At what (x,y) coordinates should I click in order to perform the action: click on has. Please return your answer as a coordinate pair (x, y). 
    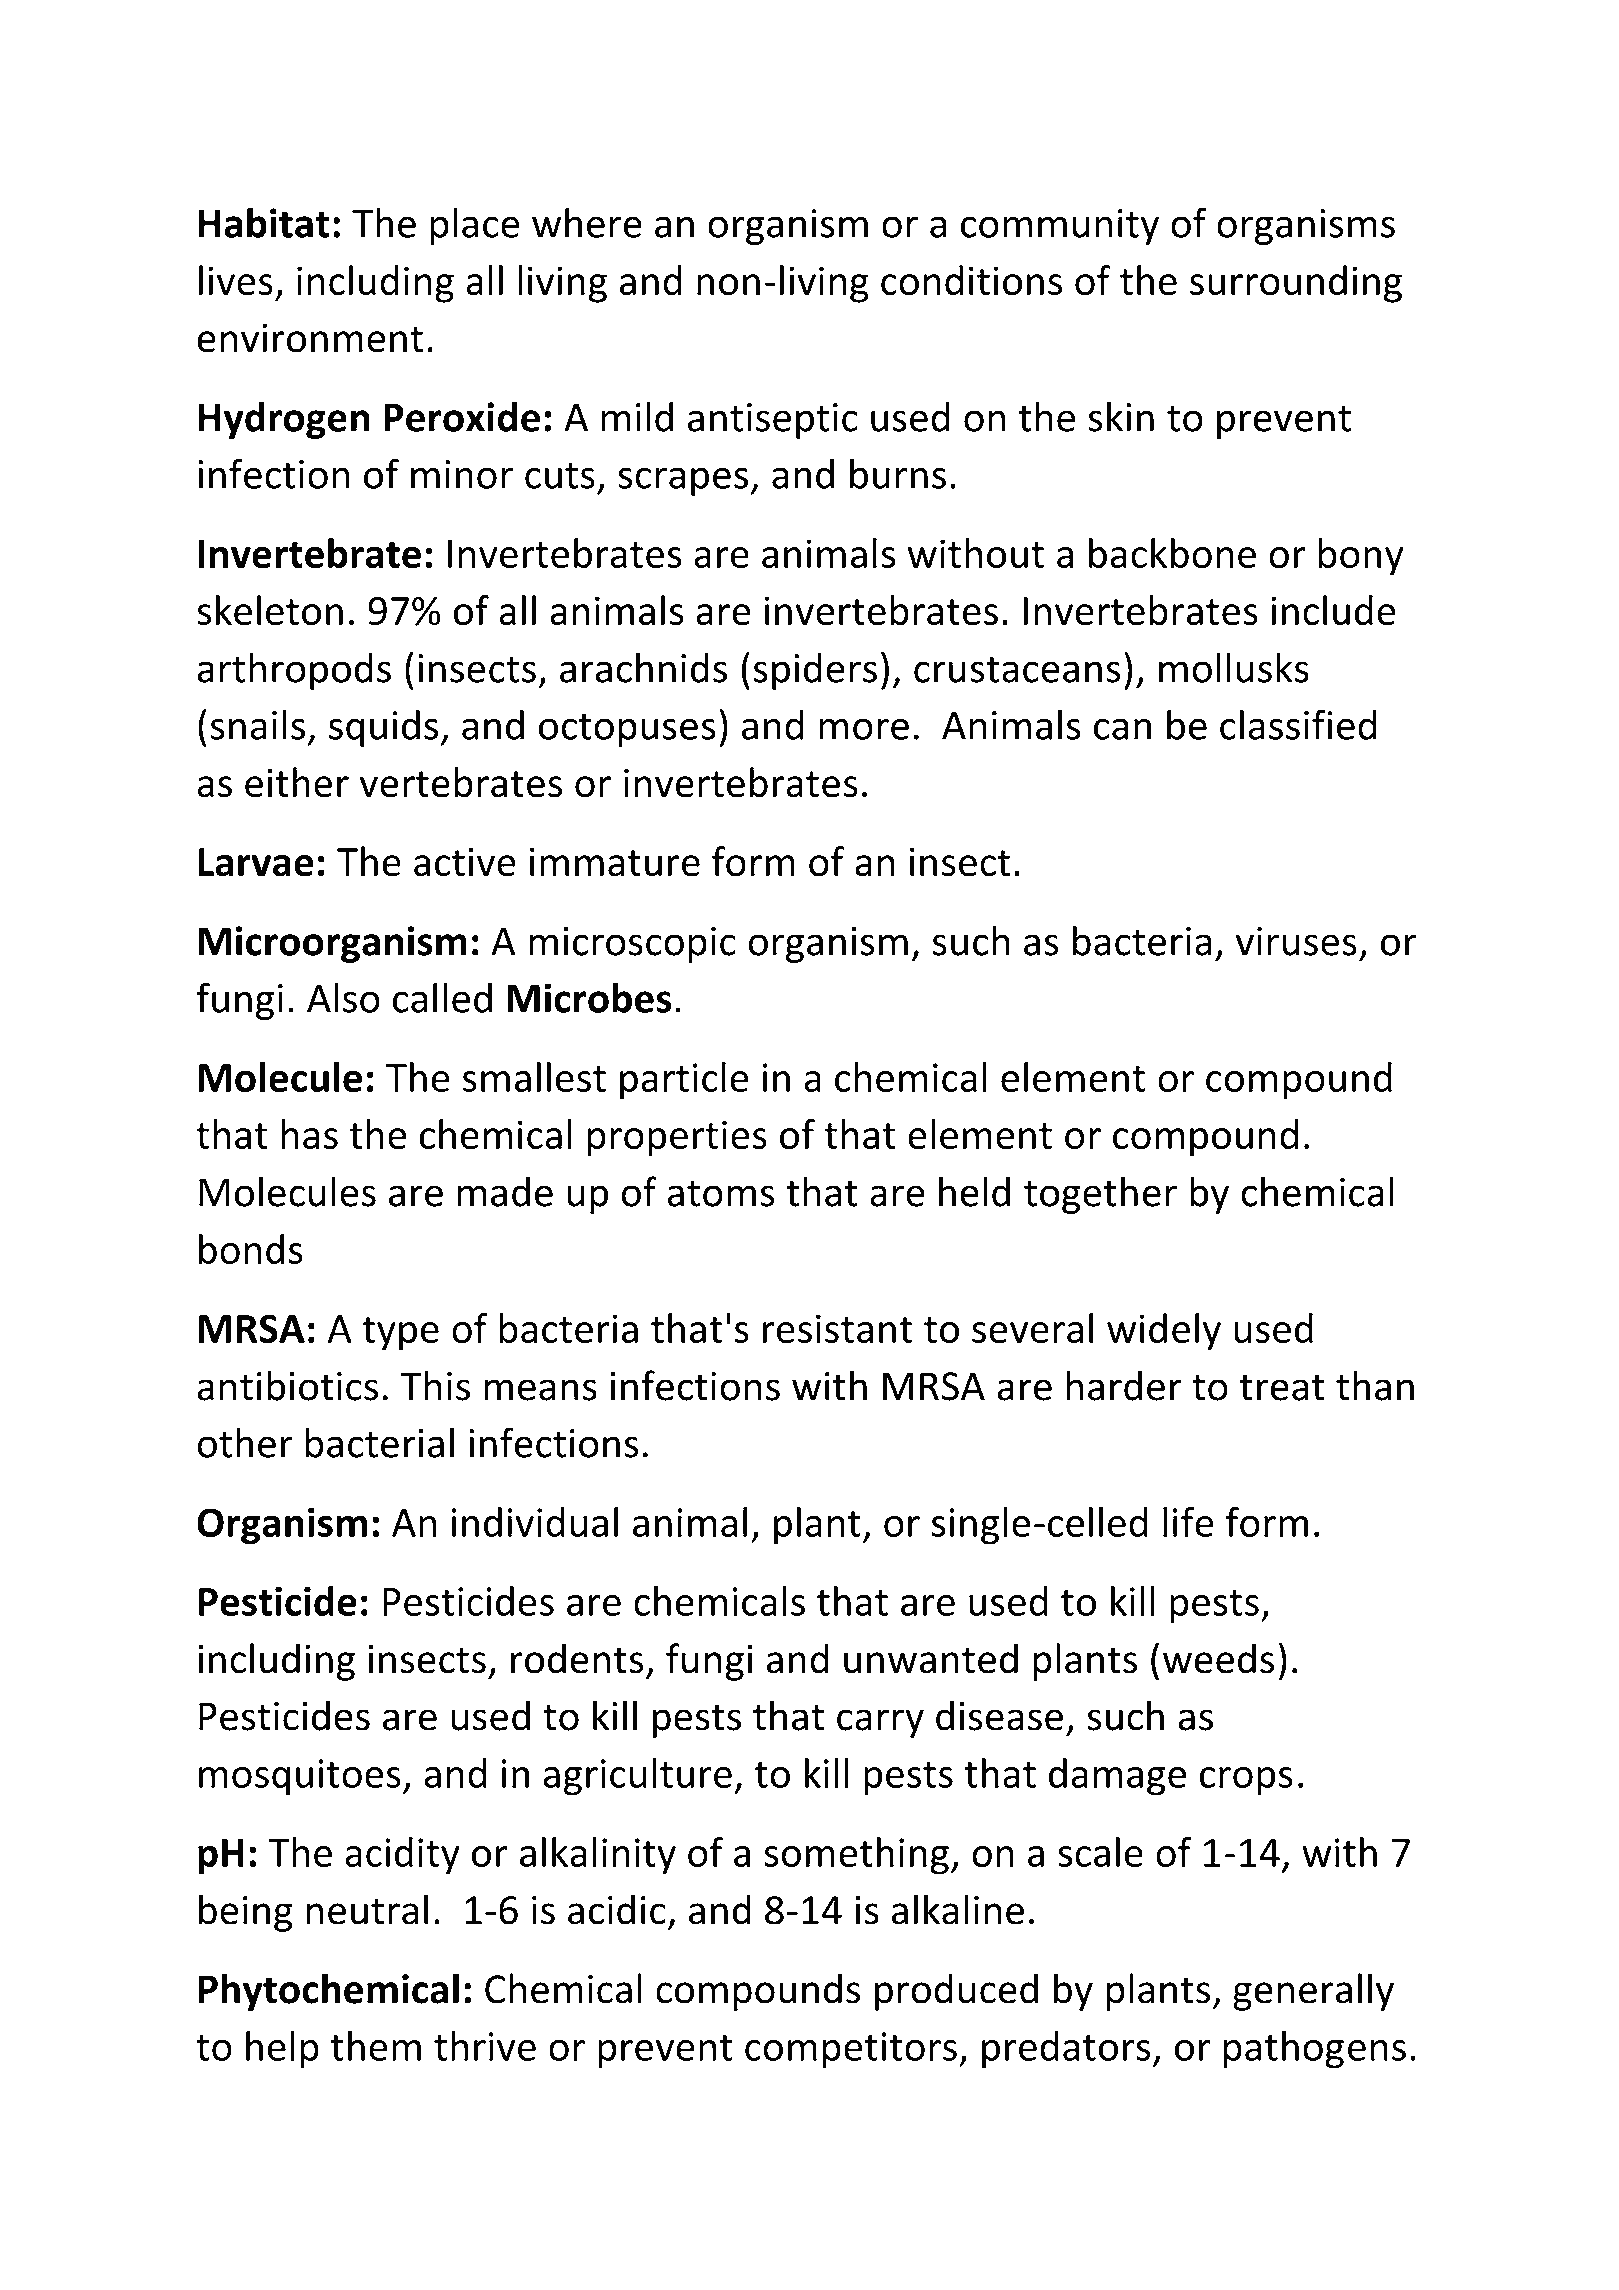
    Looking at the image, I should click on (310, 1134).
